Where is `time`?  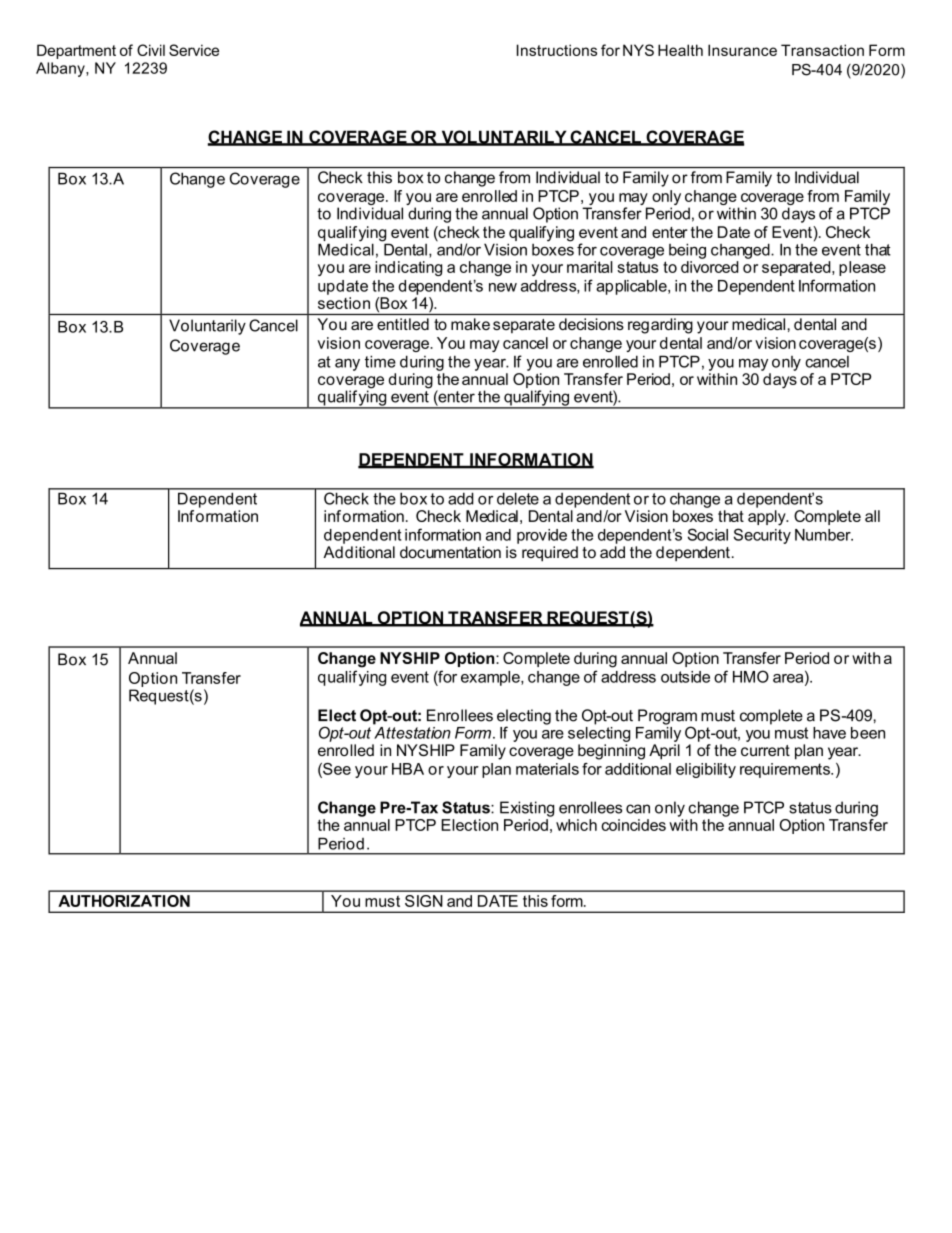 time is located at coordinates (380, 361).
